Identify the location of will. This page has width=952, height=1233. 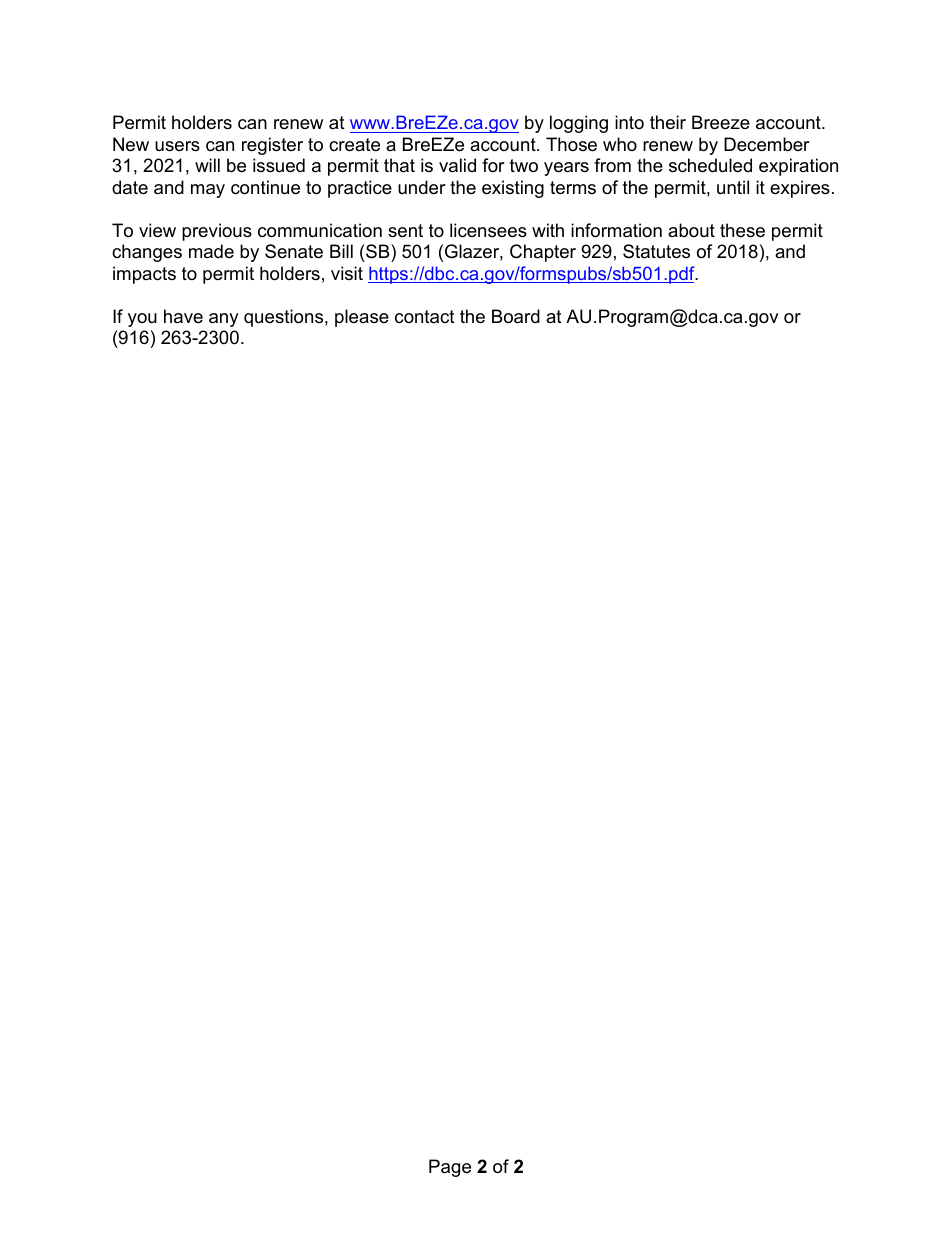
(207, 165).
